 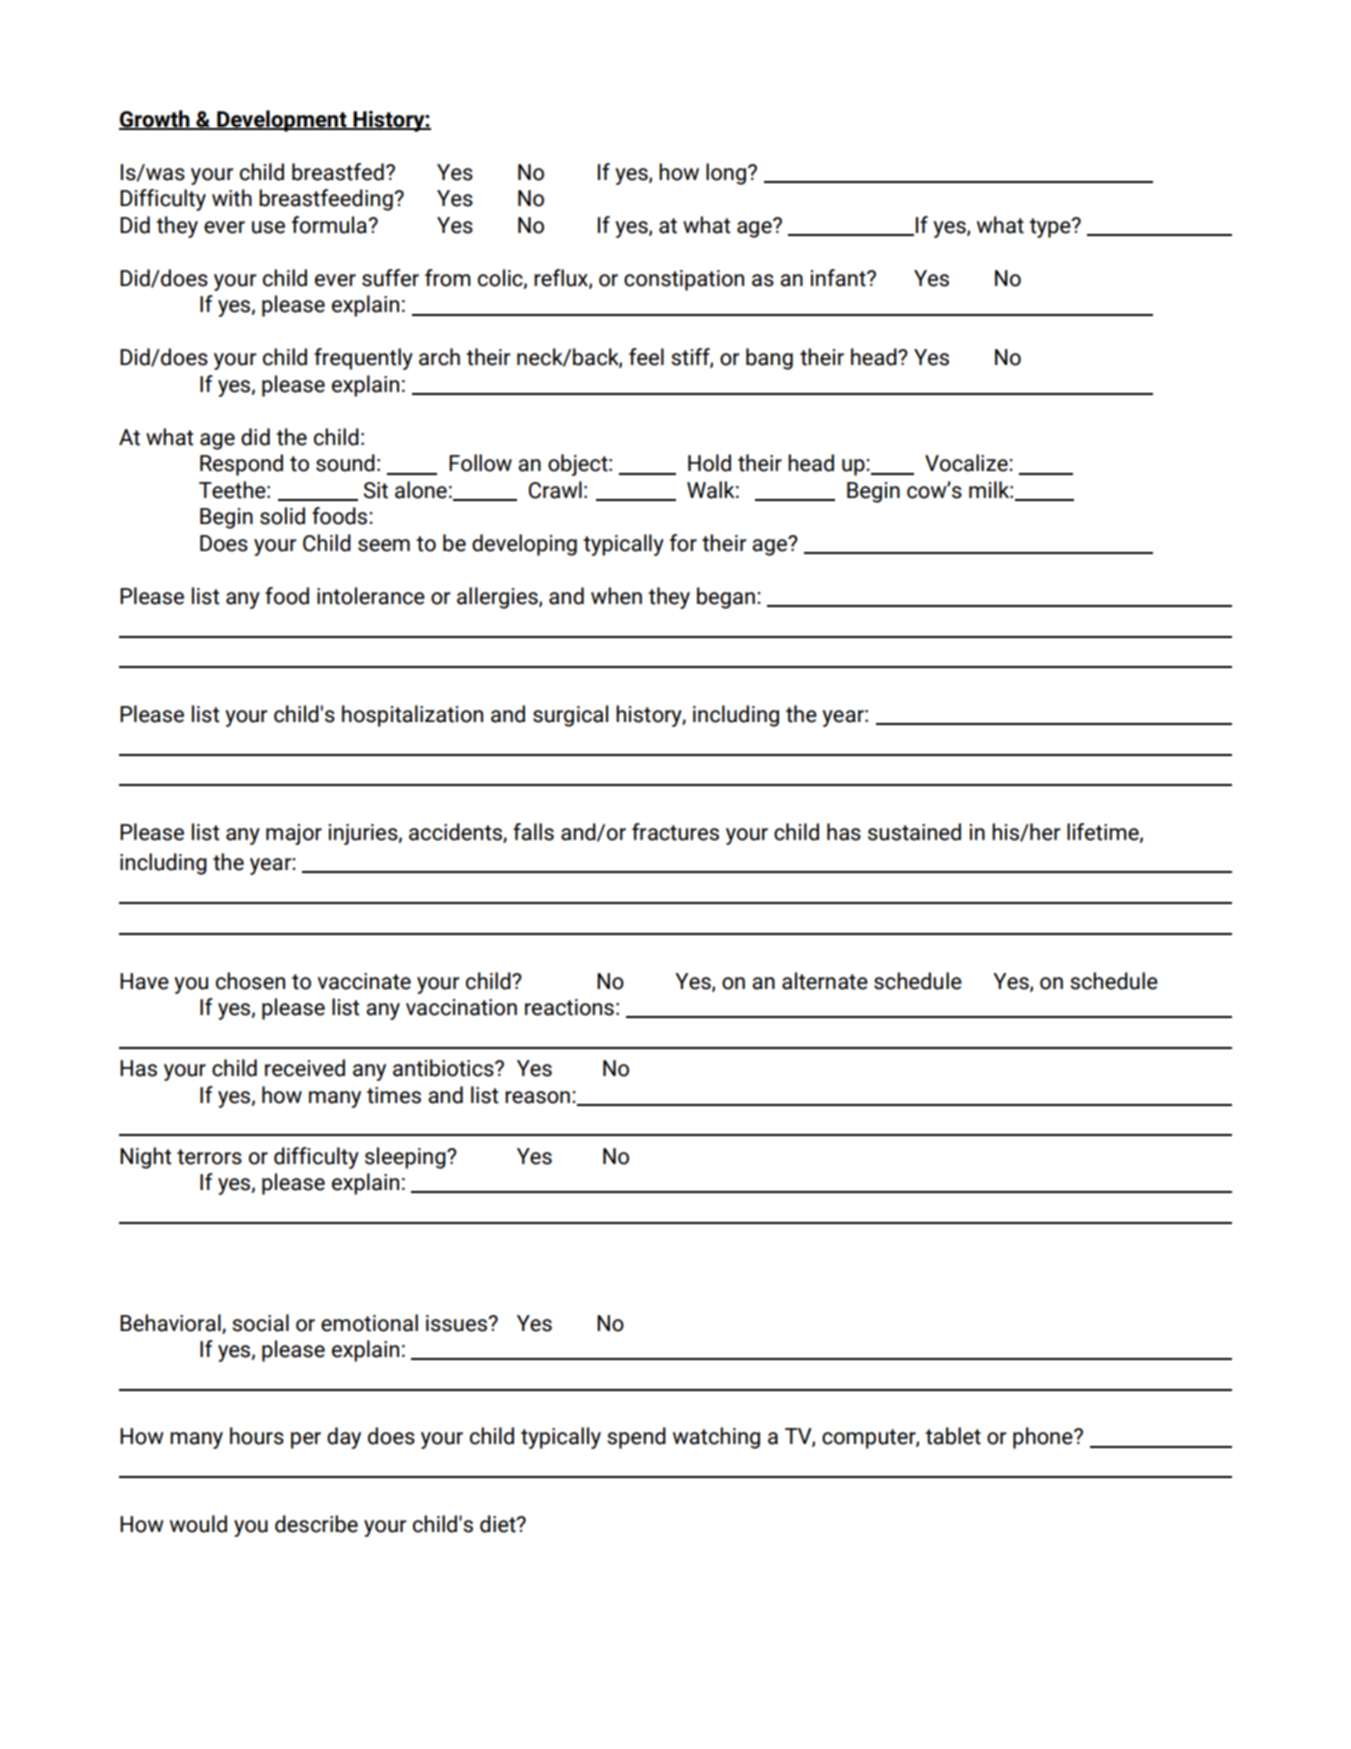 What do you see at coordinates (1051, 228) in the image?
I see `type` at bounding box center [1051, 228].
